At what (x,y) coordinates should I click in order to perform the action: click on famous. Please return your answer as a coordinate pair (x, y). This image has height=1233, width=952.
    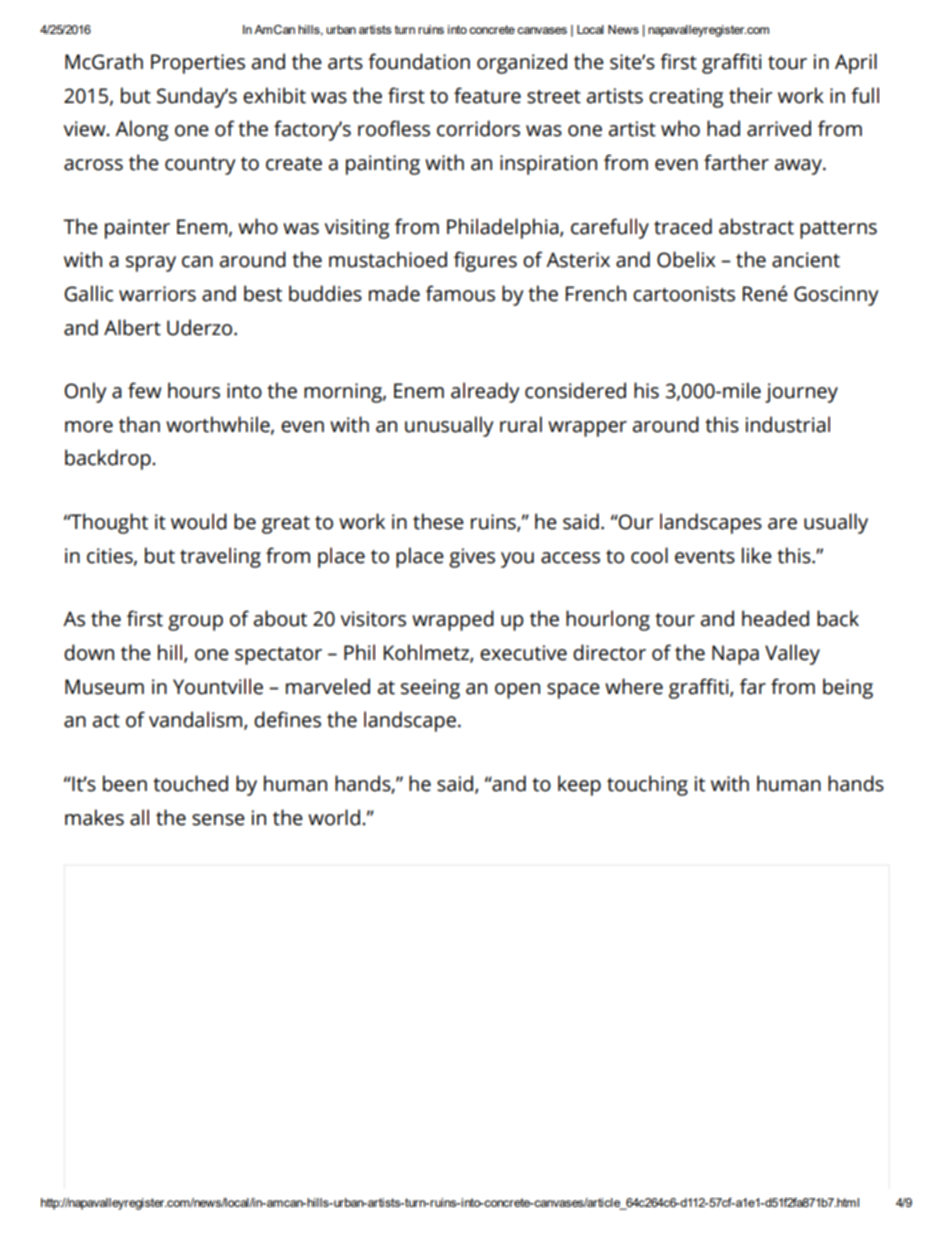
    Looking at the image, I should click on (460, 293).
